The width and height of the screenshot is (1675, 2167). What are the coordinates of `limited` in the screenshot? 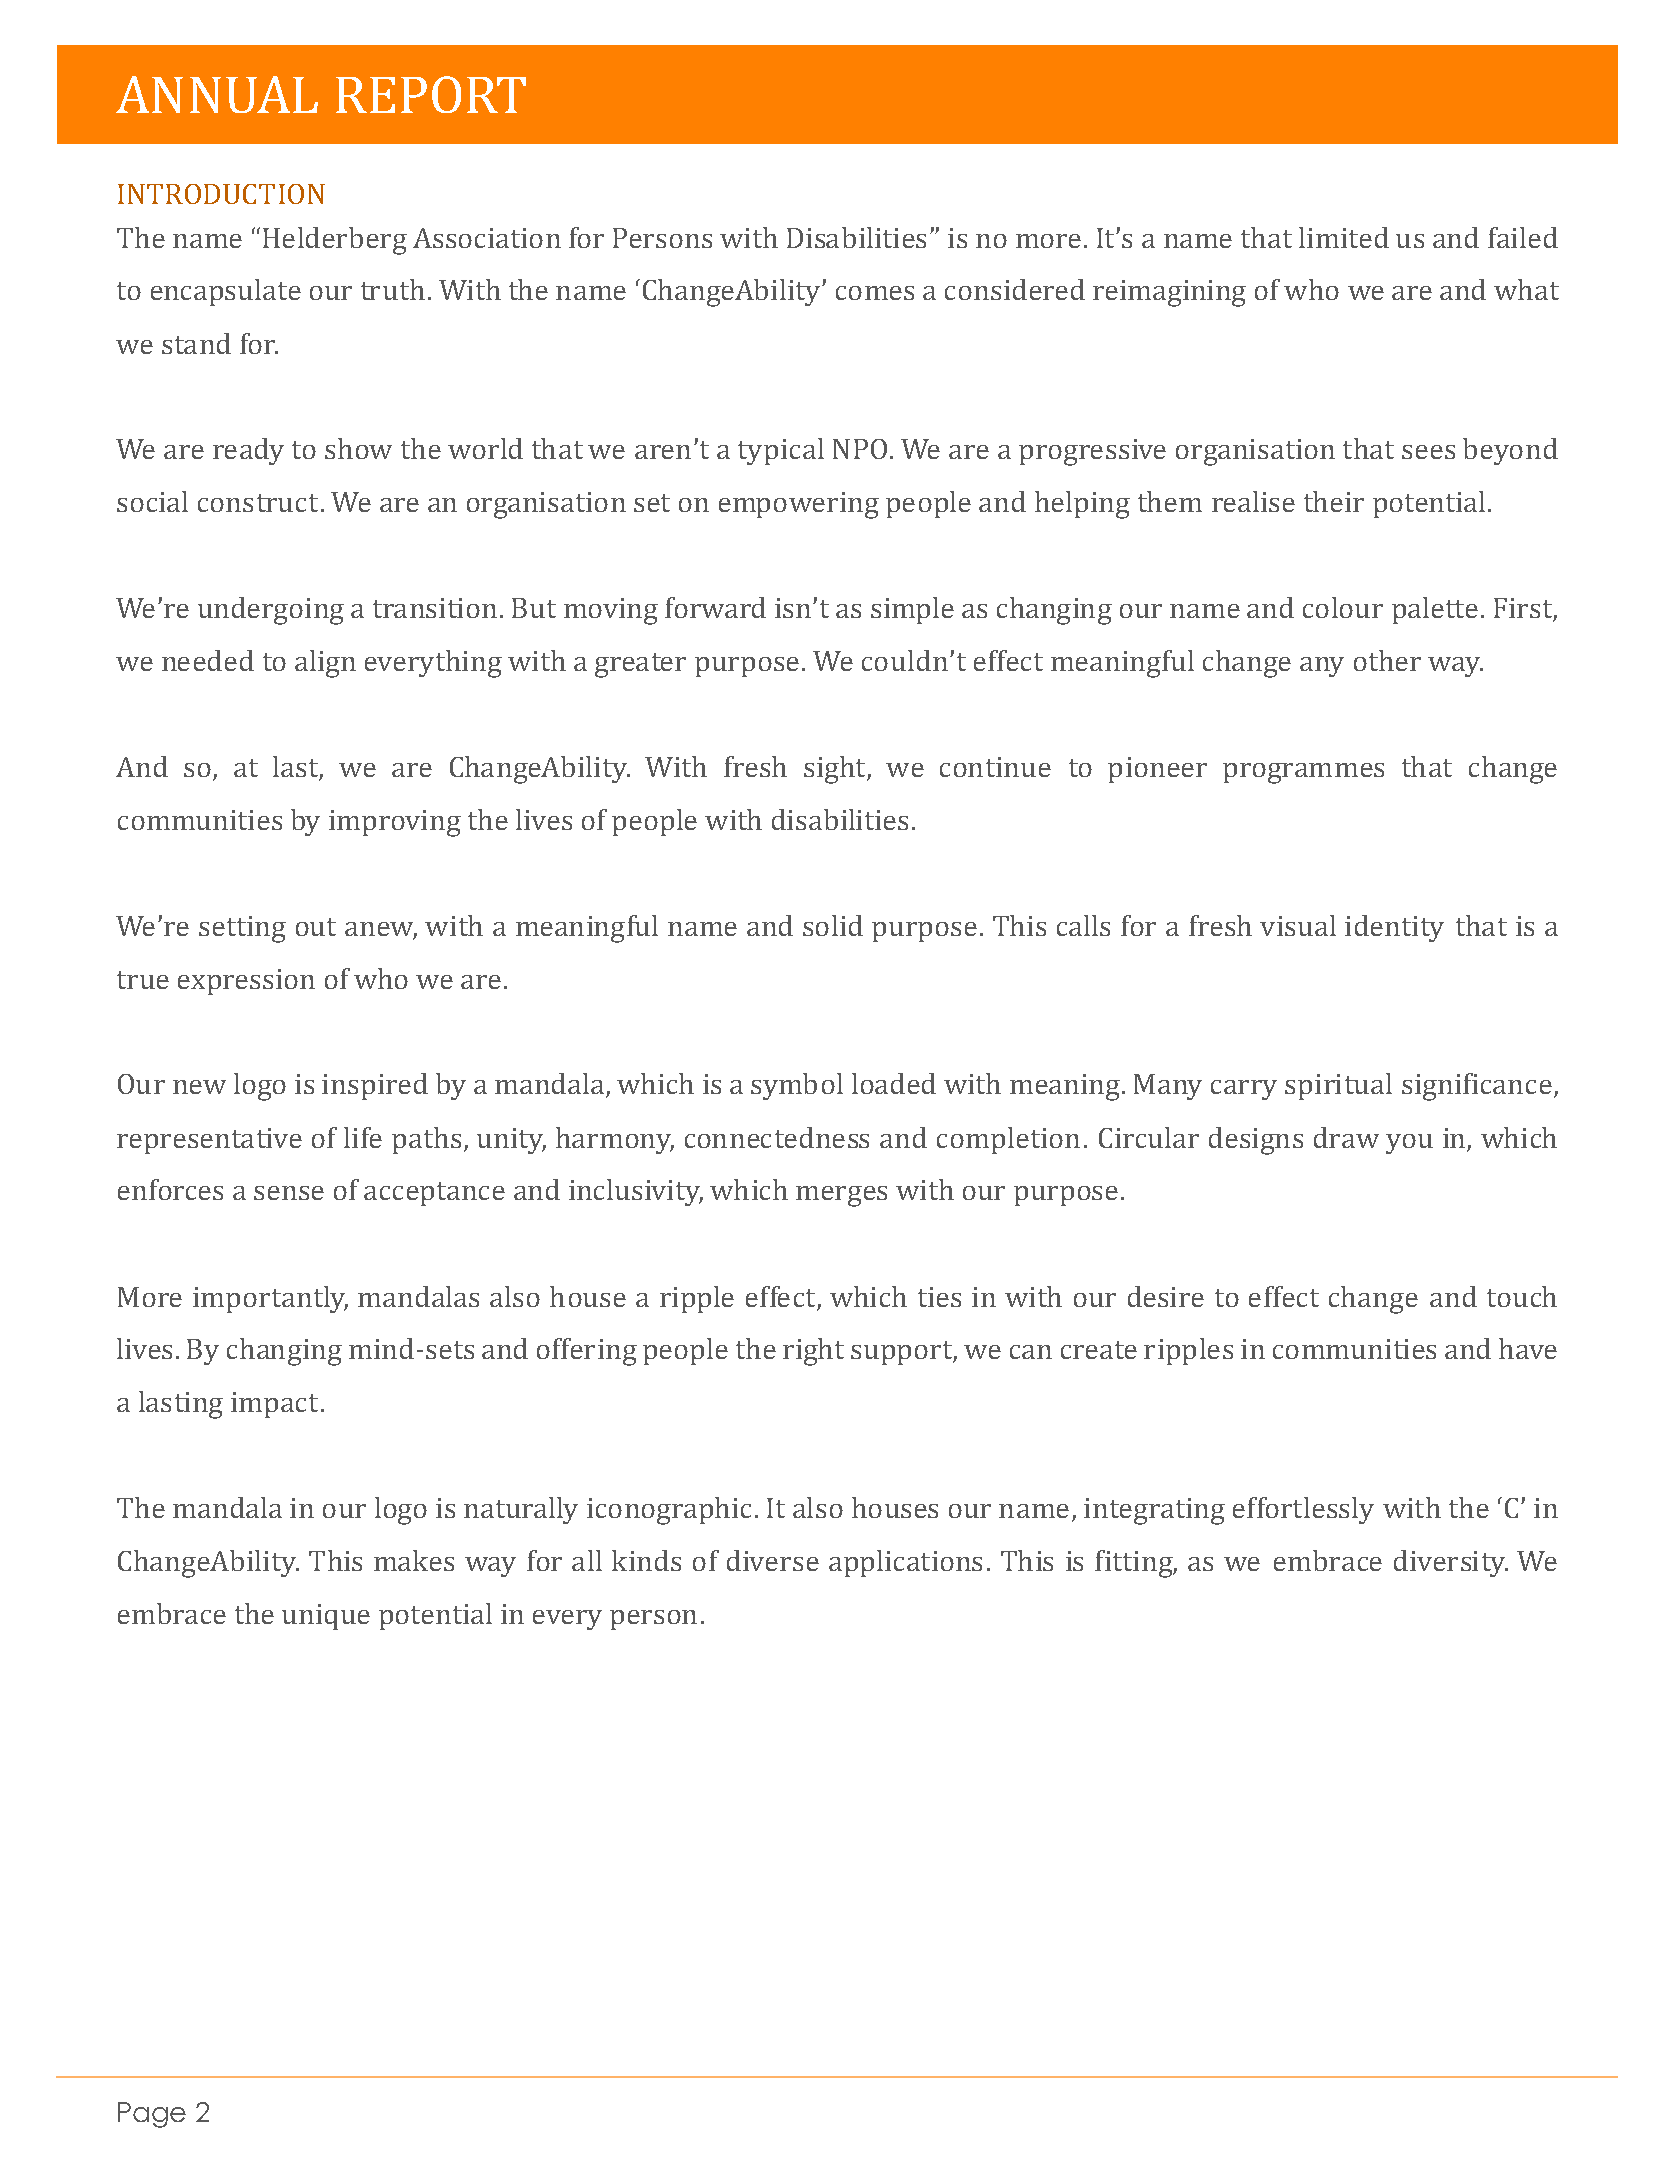 It's located at (1344, 237).
